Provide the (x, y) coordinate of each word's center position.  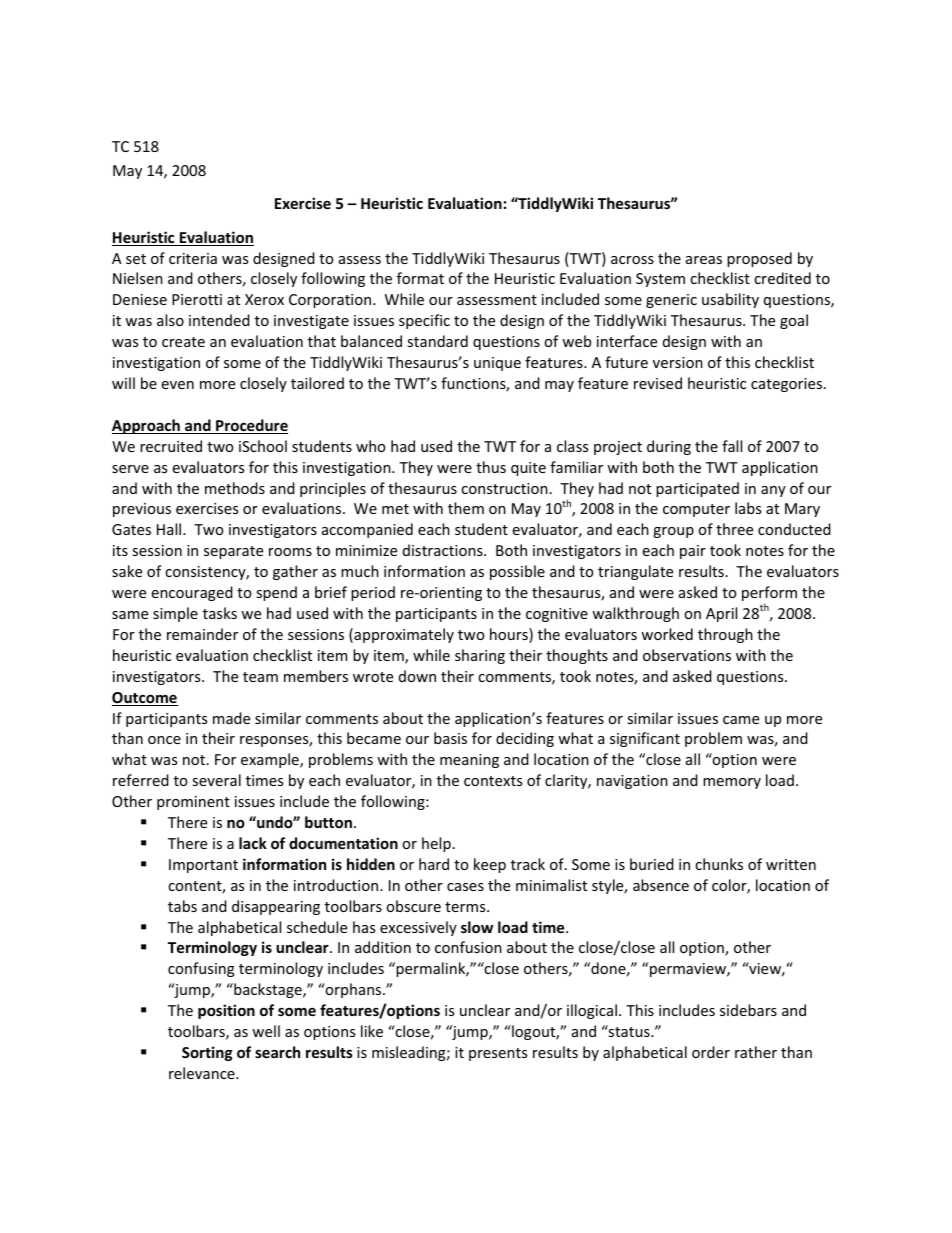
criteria (193, 258)
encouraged (192, 593)
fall (732, 446)
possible (517, 572)
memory (732, 783)
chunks (719, 864)
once (164, 740)
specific (424, 321)
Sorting (207, 1053)
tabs (182, 906)
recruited (171, 446)
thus (491, 467)
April (721, 614)
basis (450, 738)
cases (465, 887)
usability (730, 300)
